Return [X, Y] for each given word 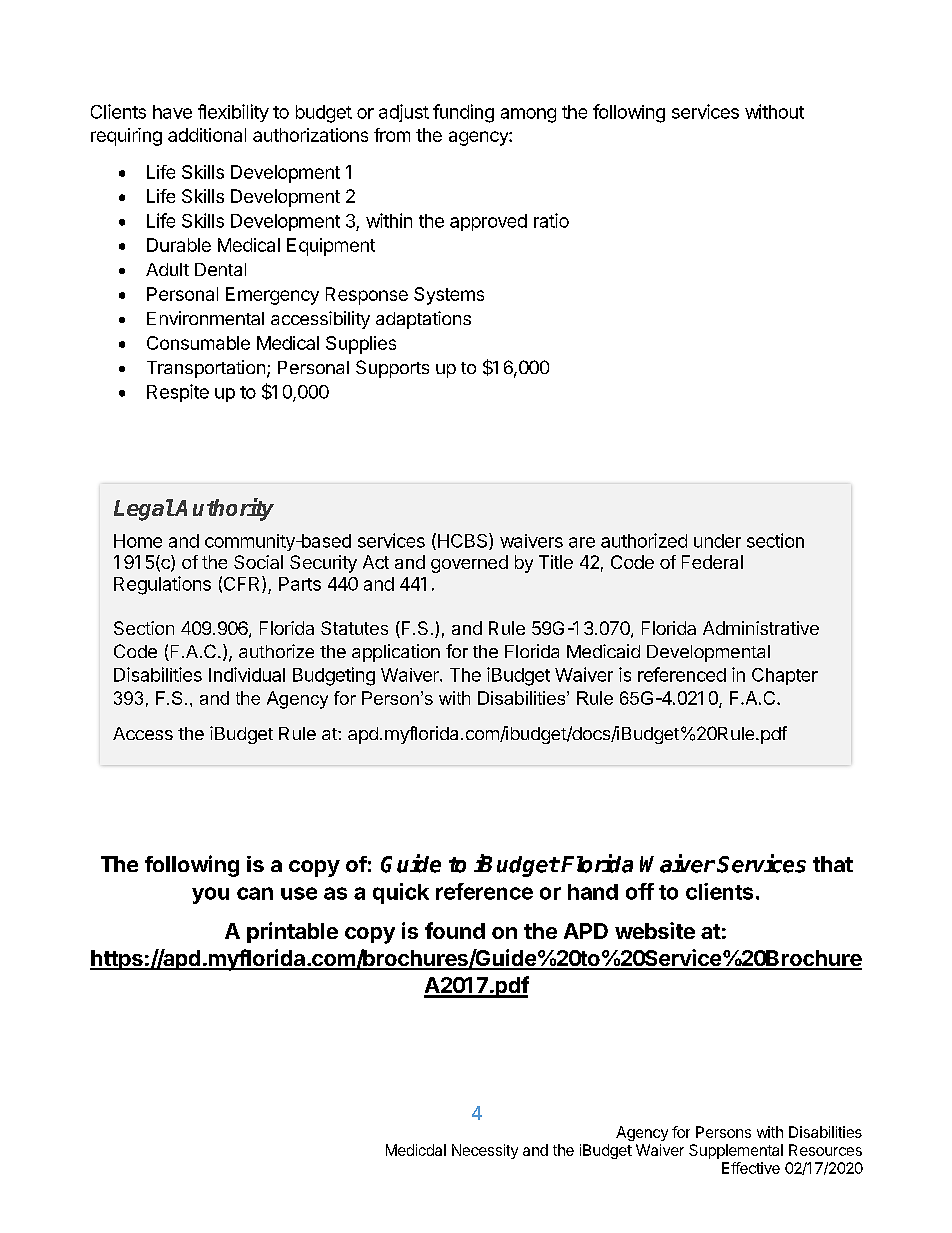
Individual [247, 674]
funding [463, 113]
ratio [551, 220]
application [396, 653]
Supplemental [736, 1151]
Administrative [761, 628]
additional [207, 135]
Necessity [485, 1151]
